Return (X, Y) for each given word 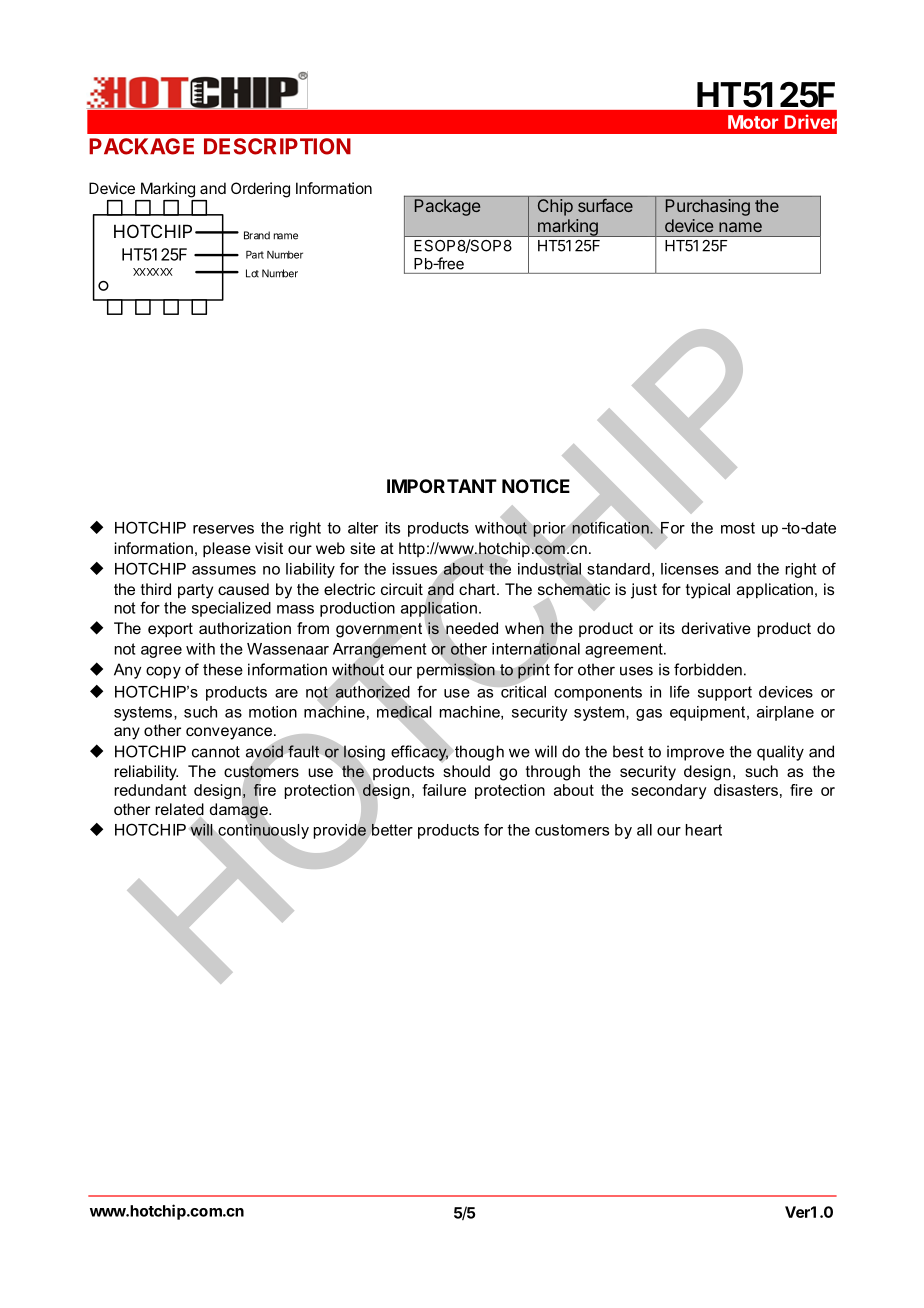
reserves (223, 529)
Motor (753, 122)
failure (444, 790)
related (179, 810)
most (738, 528)
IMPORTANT (442, 486)
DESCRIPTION (277, 146)
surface (605, 205)
